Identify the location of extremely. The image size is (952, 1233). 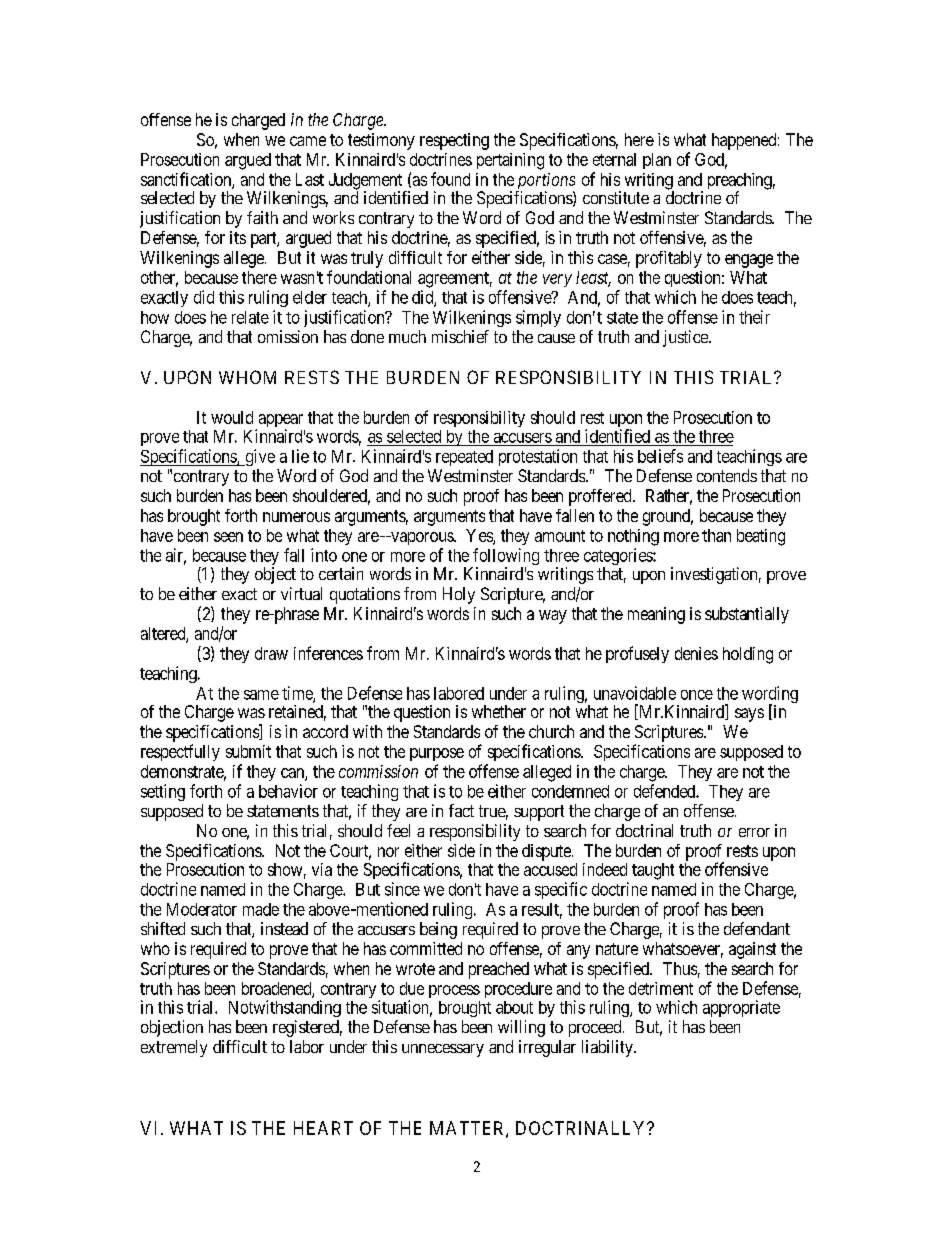
(174, 1048).
